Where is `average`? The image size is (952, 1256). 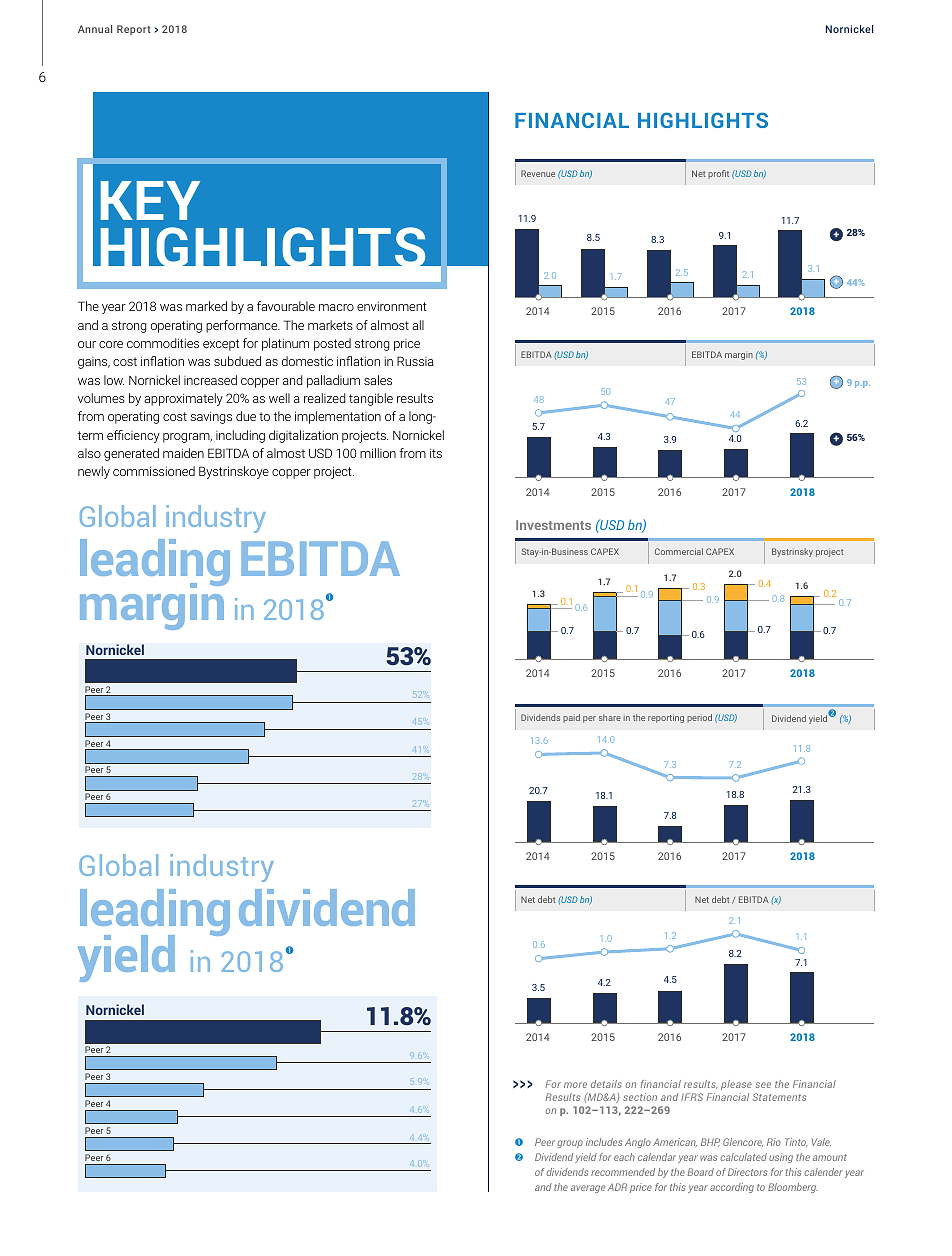
average is located at coordinates (588, 1189).
